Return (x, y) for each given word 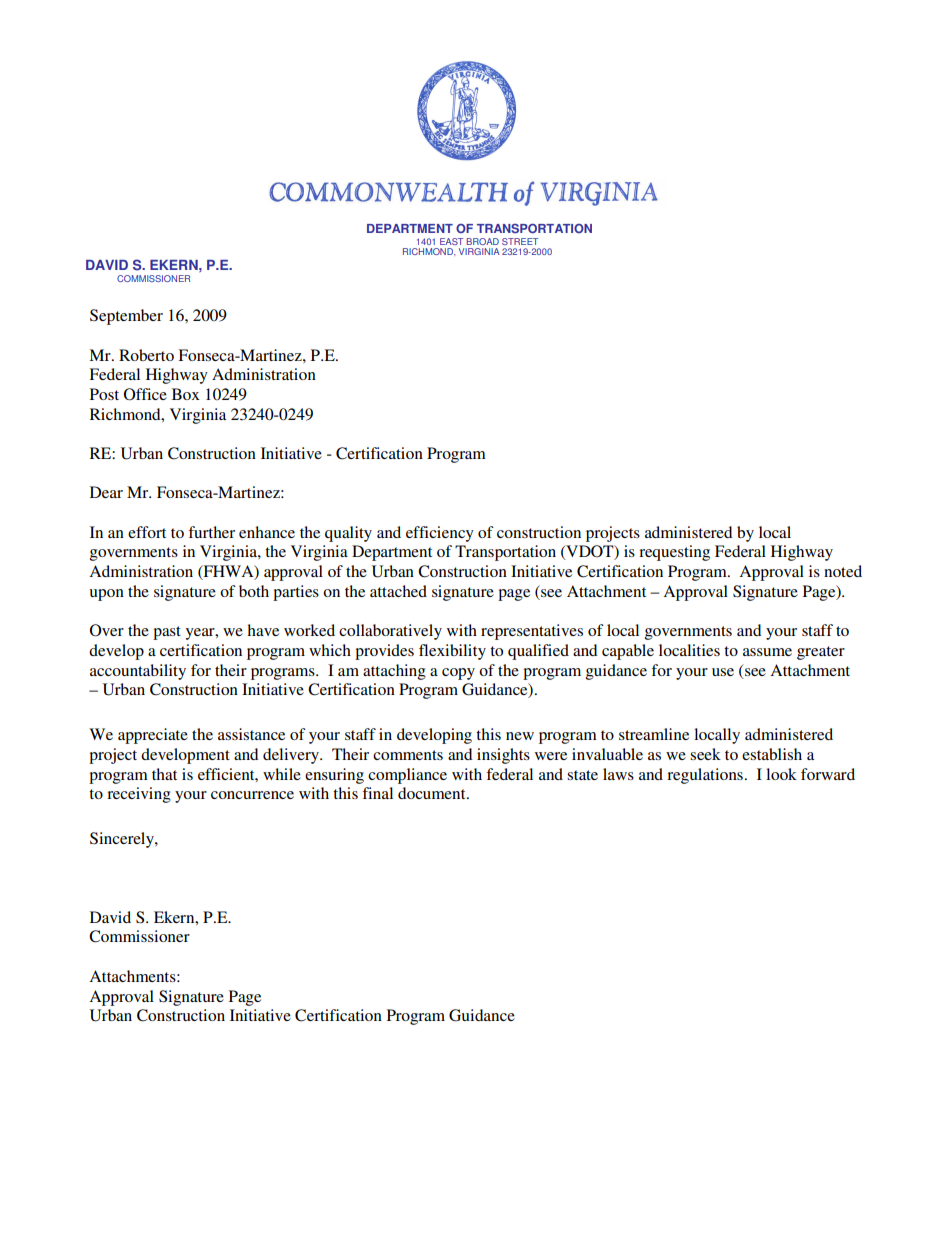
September (126, 317)
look (781, 774)
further (211, 532)
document (433, 793)
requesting (674, 553)
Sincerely (123, 840)
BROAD (483, 241)
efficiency (440, 534)
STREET (520, 241)
